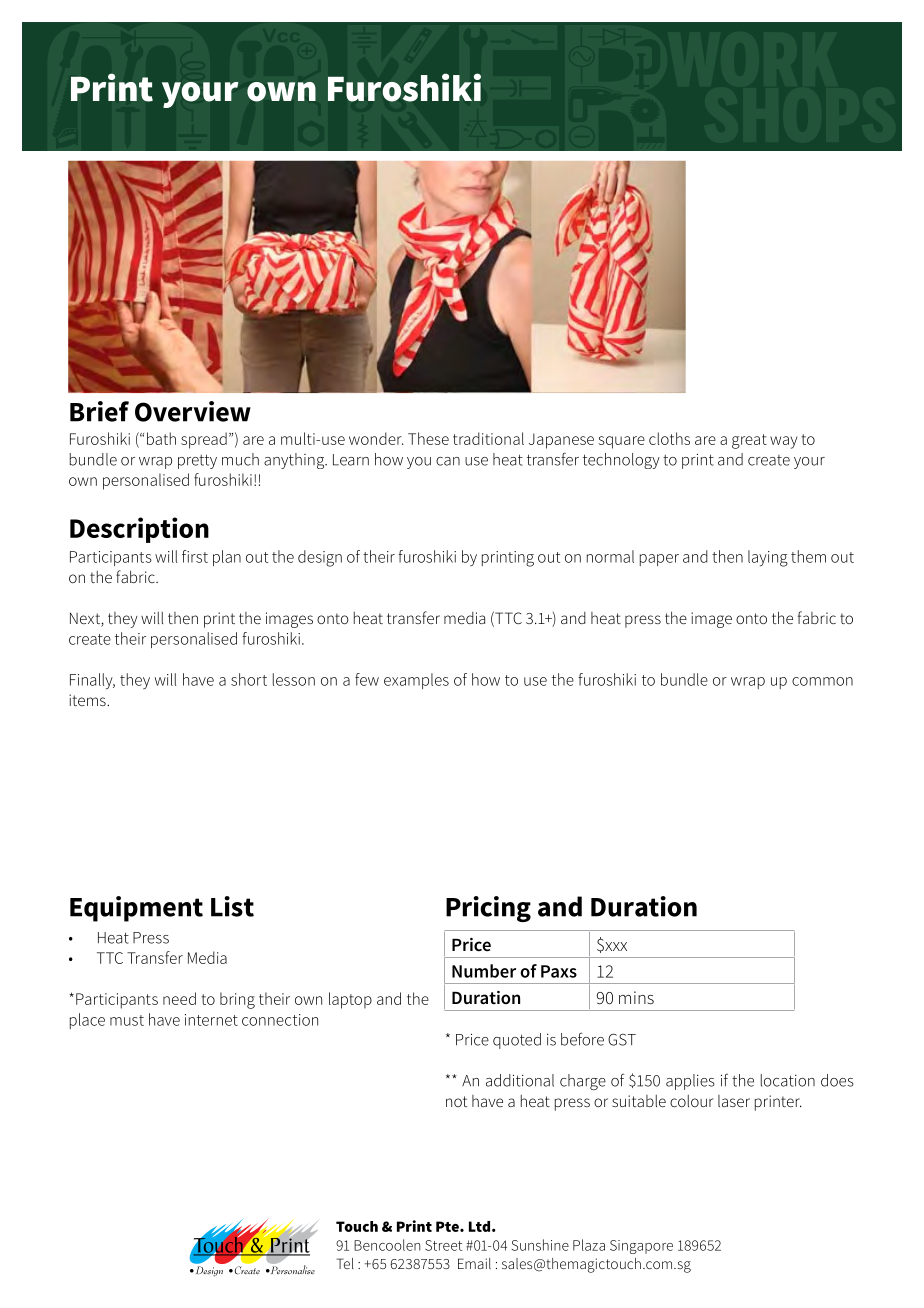 The width and height of the image is (924, 1308). What do you see at coordinates (636, 997) in the image?
I see `mins` at bounding box center [636, 997].
